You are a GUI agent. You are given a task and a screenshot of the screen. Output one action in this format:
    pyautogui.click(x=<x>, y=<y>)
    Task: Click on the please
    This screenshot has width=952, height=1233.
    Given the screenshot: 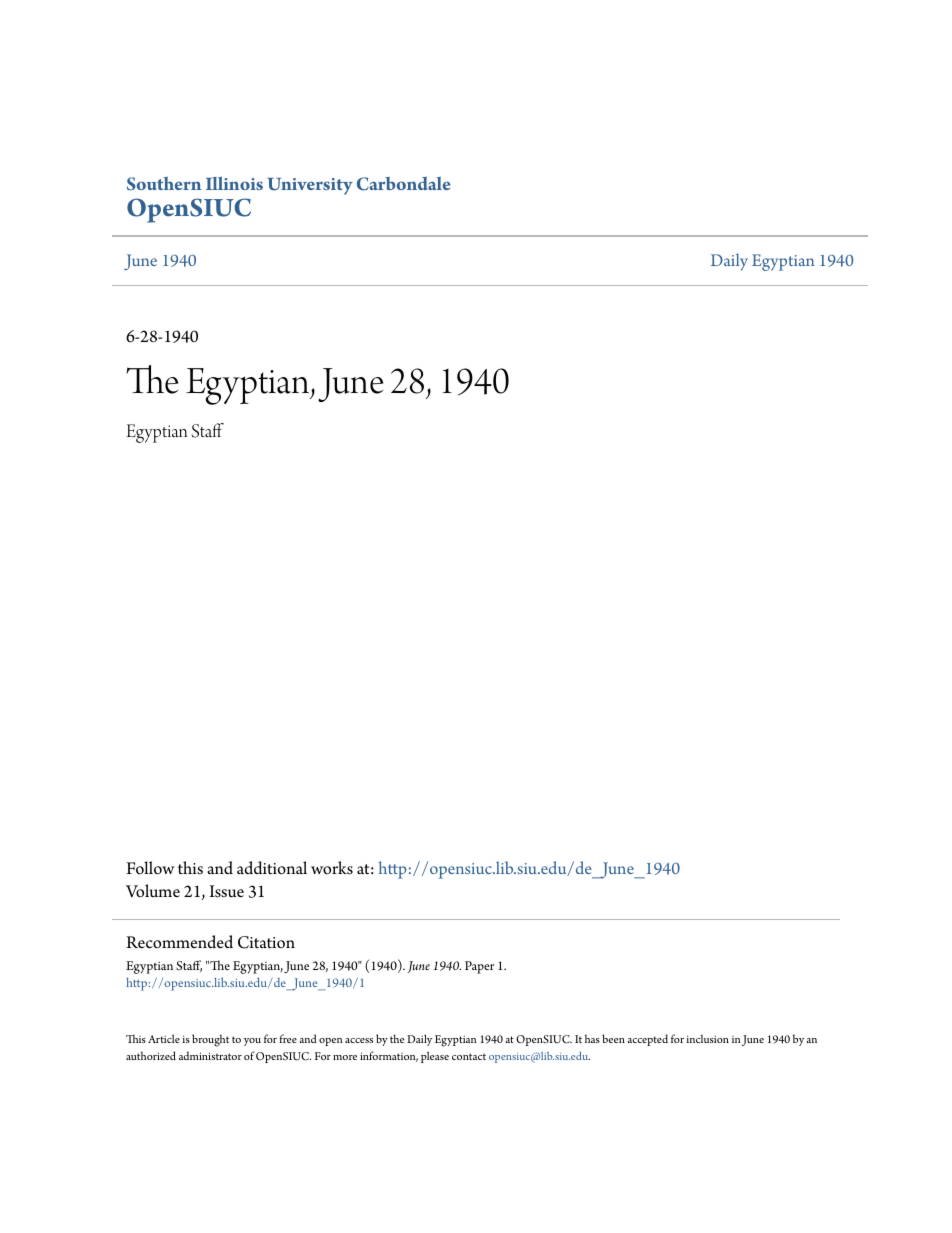 What is the action you would take?
    pyautogui.click(x=435, y=1057)
